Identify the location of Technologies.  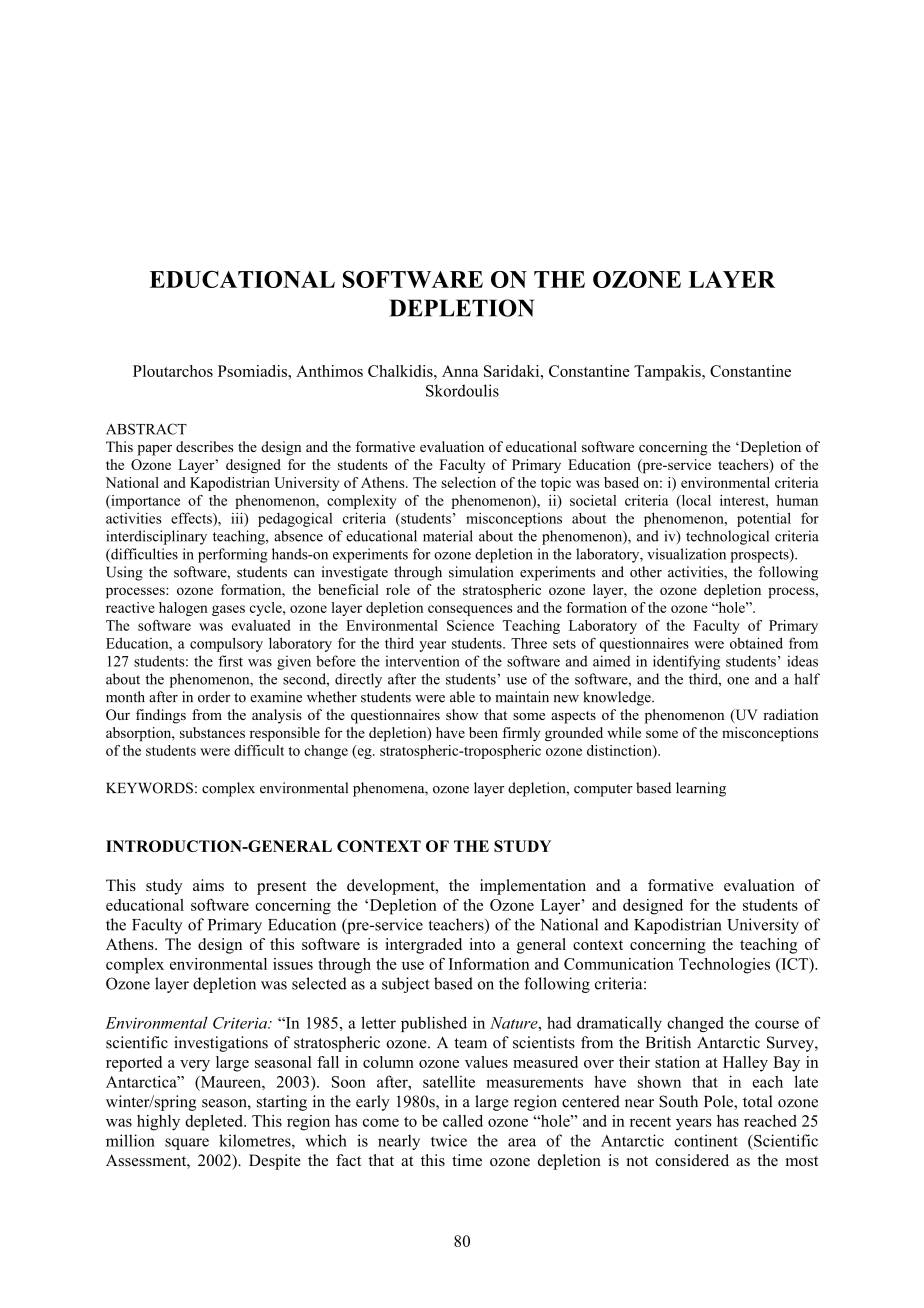
(724, 966).
